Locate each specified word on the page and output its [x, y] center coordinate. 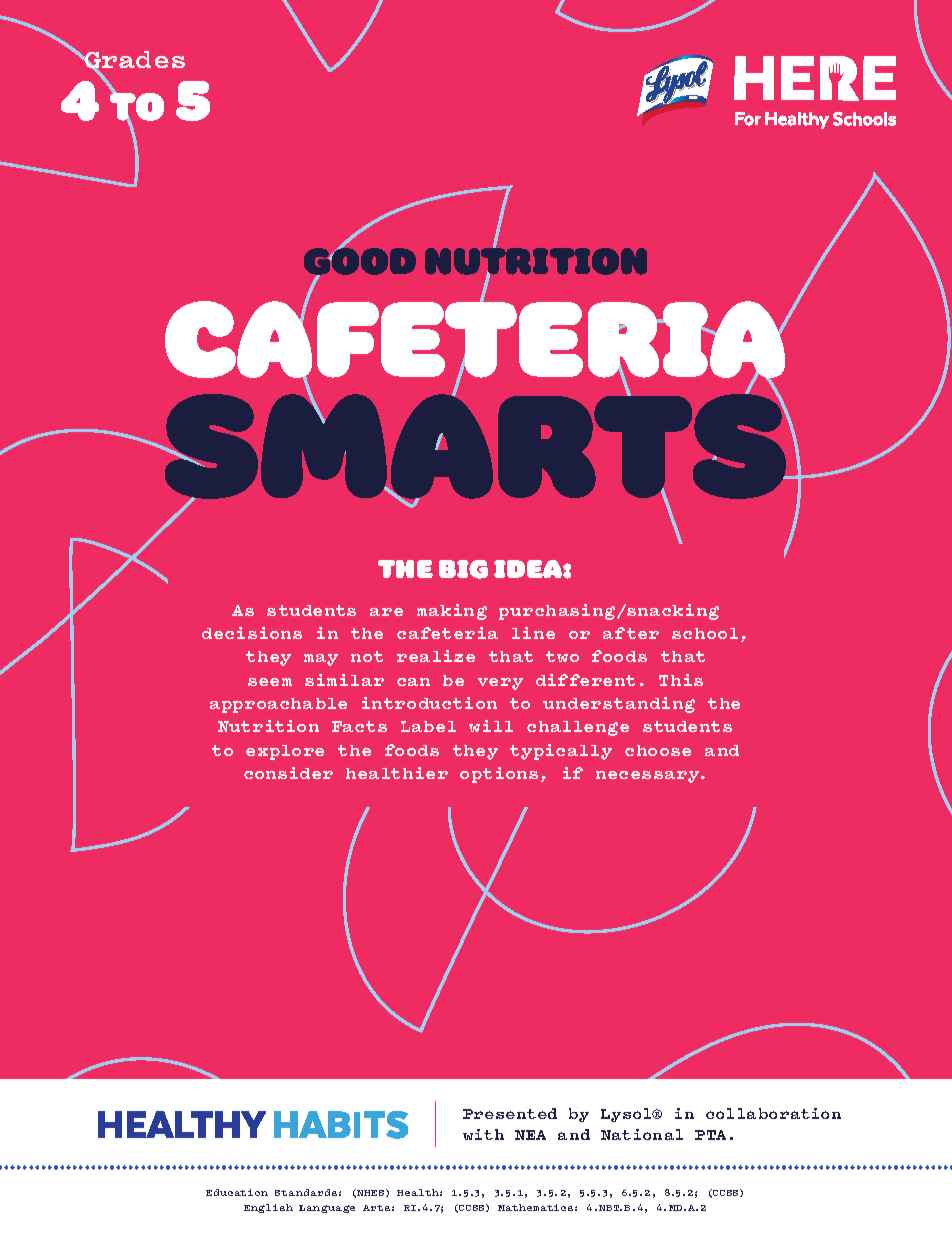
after [631, 633]
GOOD [360, 262]
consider [288, 773]
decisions [252, 633]
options [499, 775]
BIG [463, 569]
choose [658, 750]
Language [327, 1209]
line [533, 633]
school [705, 633]
